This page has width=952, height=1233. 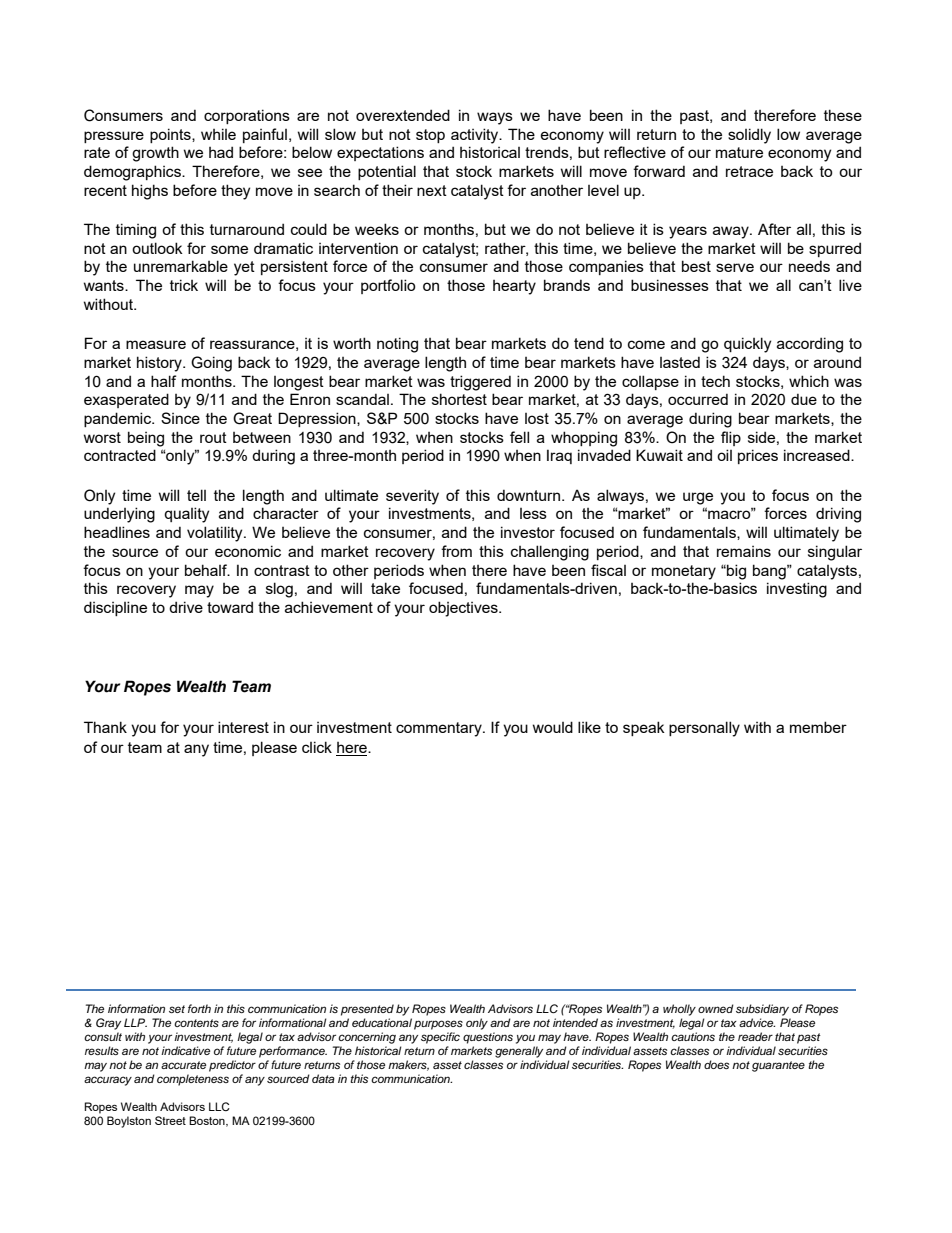 What do you see at coordinates (797, 590) in the page?
I see `investing` at bounding box center [797, 590].
